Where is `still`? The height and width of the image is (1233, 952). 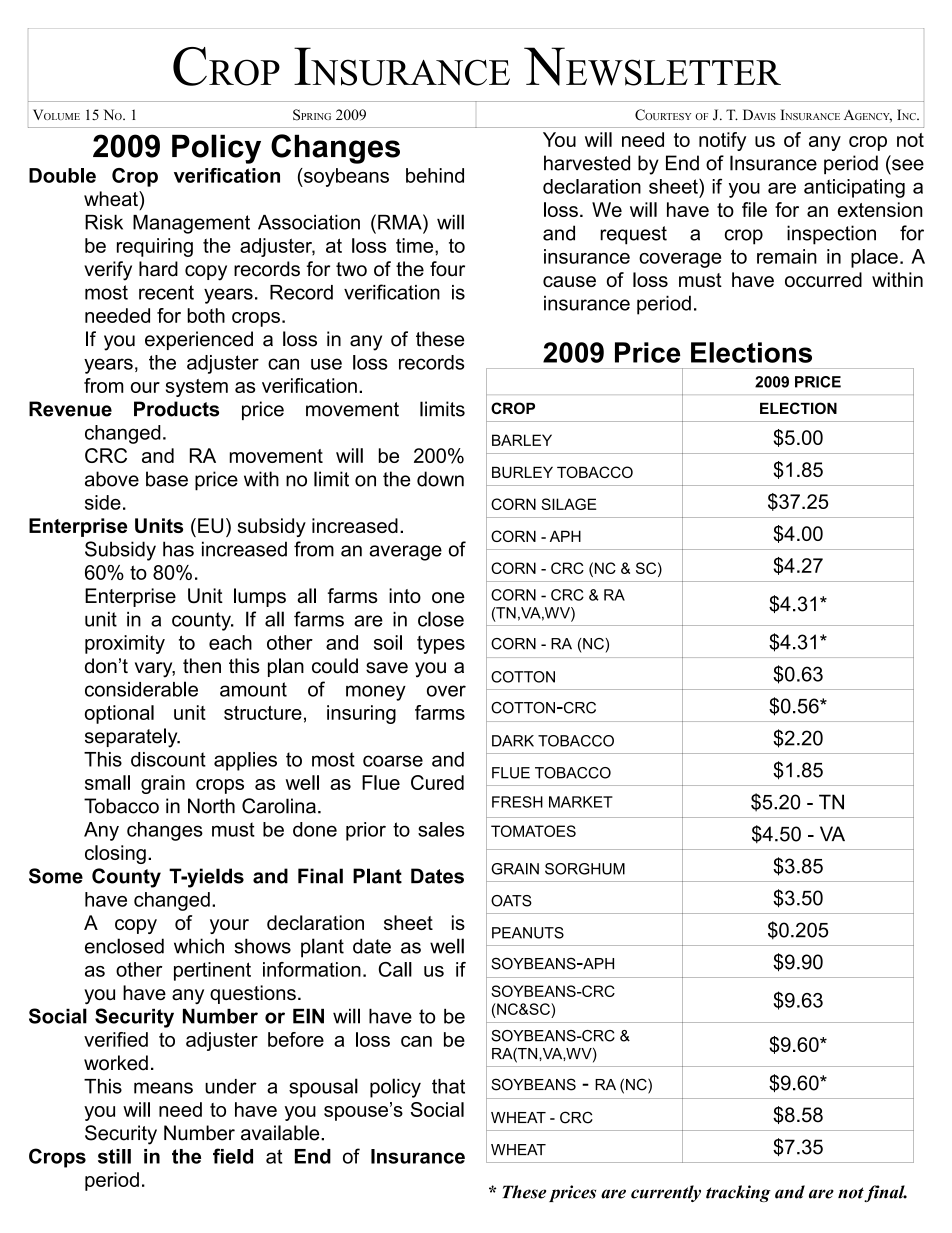
still is located at coordinates (114, 1156).
